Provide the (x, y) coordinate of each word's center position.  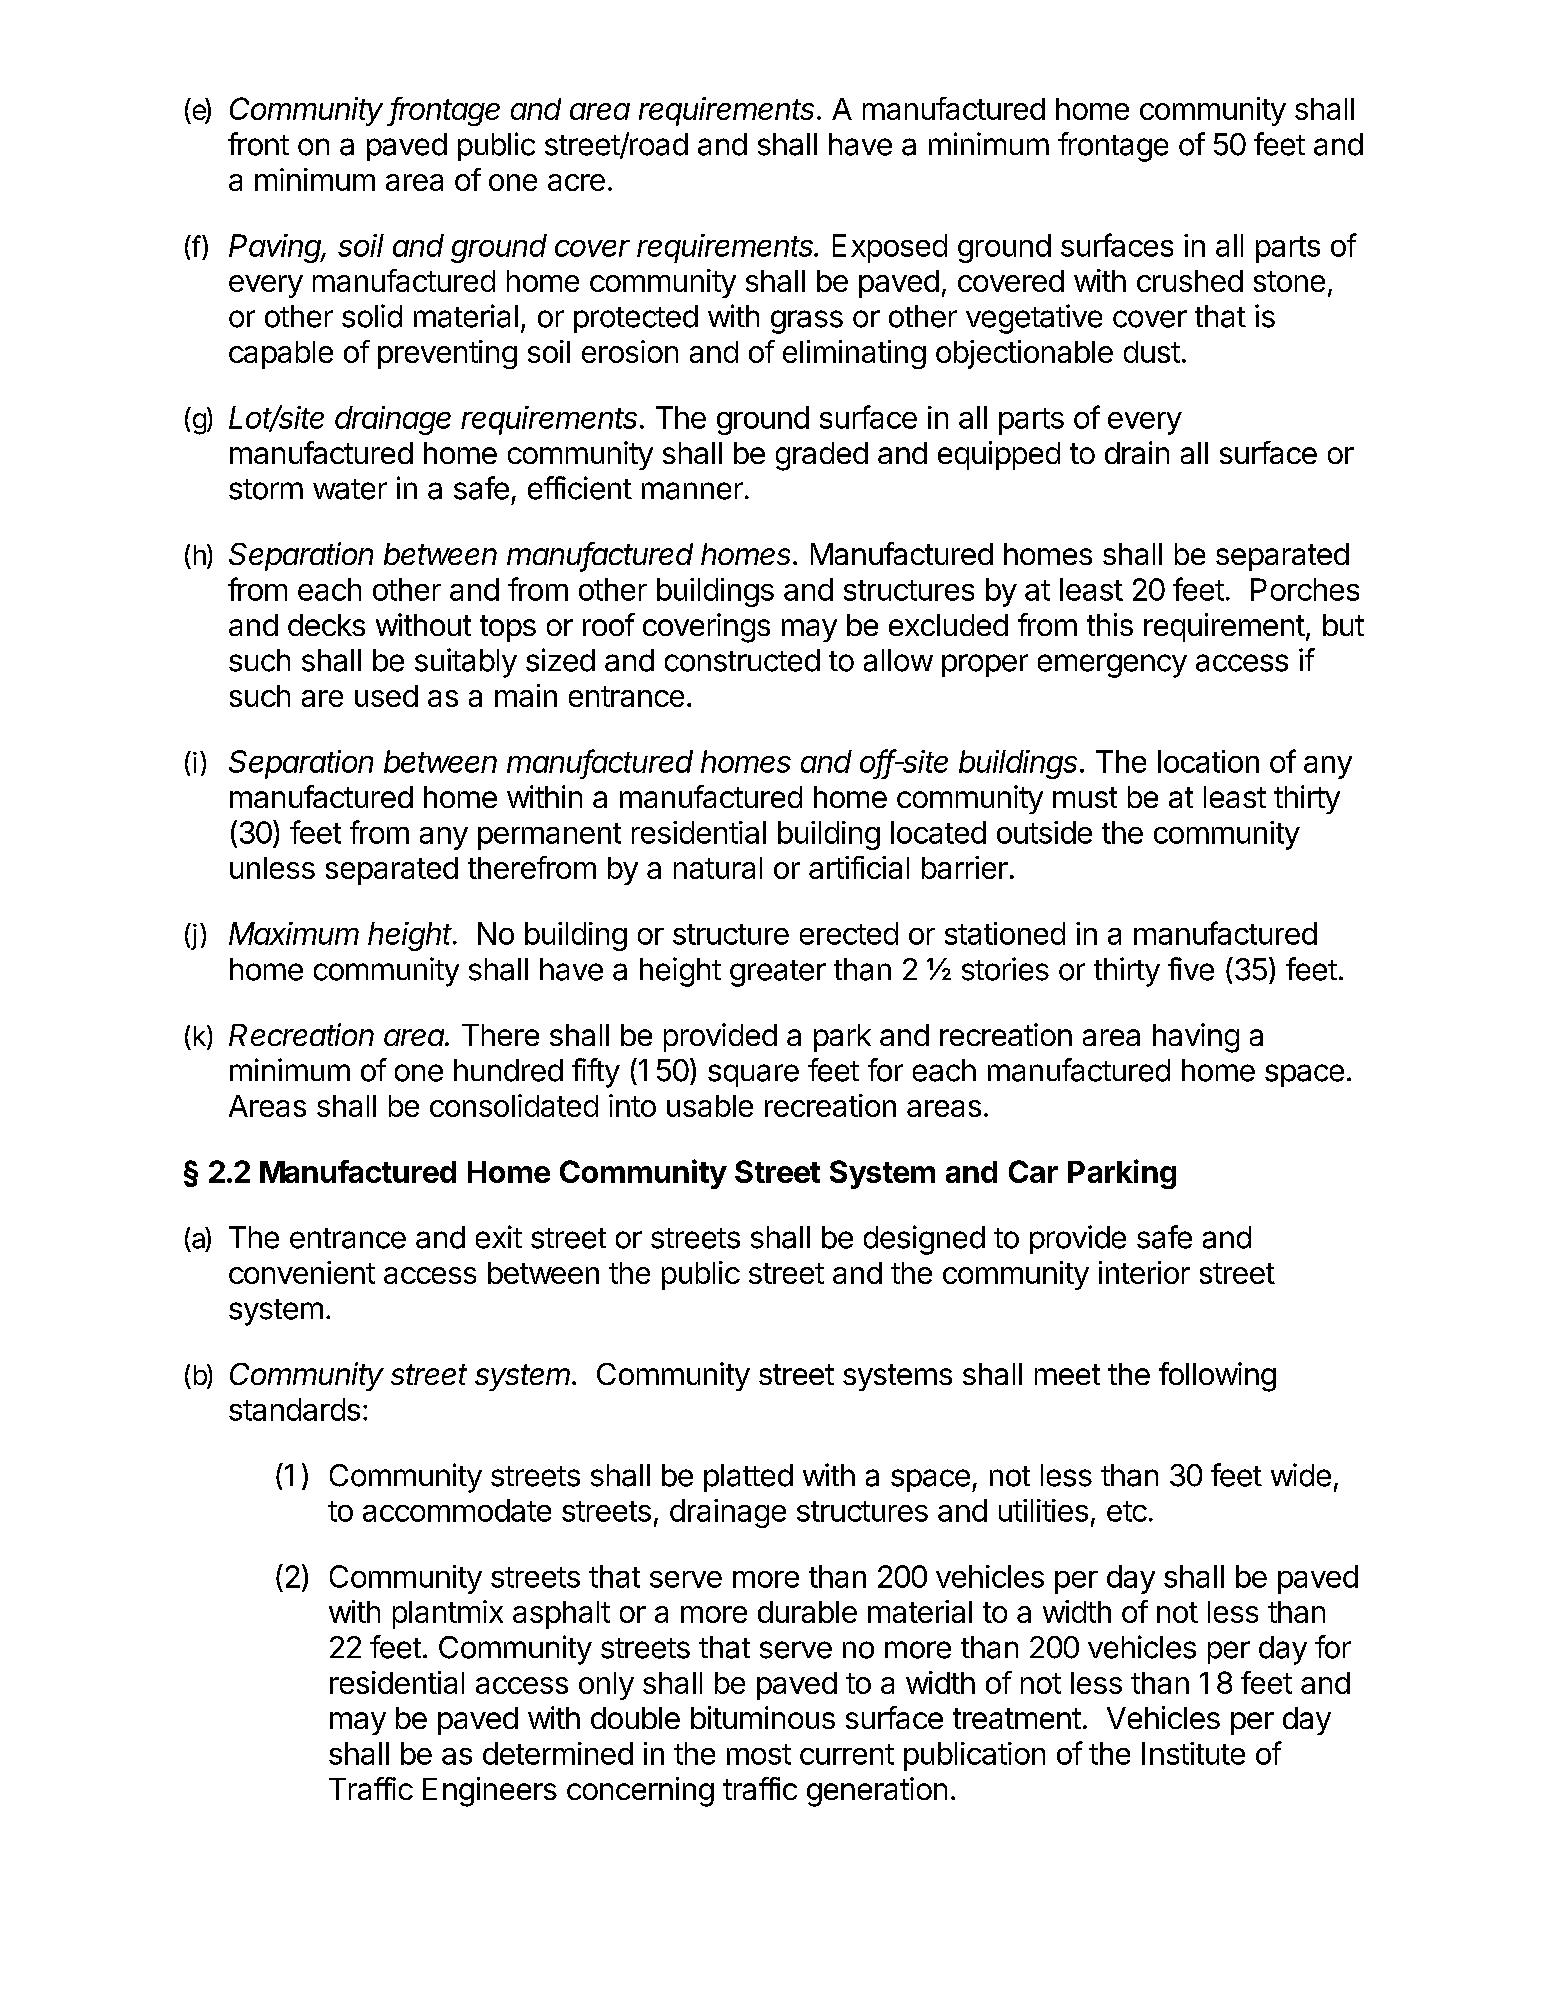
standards (294, 1409)
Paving (277, 248)
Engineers (490, 1792)
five (1191, 969)
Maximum (294, 933)
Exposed (890, 248)
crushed (1190, 281)
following (1217, 1377)
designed (924, 1240)
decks (326, 625)
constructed (742, 660)
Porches (1305, 589)
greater (778, 973)
